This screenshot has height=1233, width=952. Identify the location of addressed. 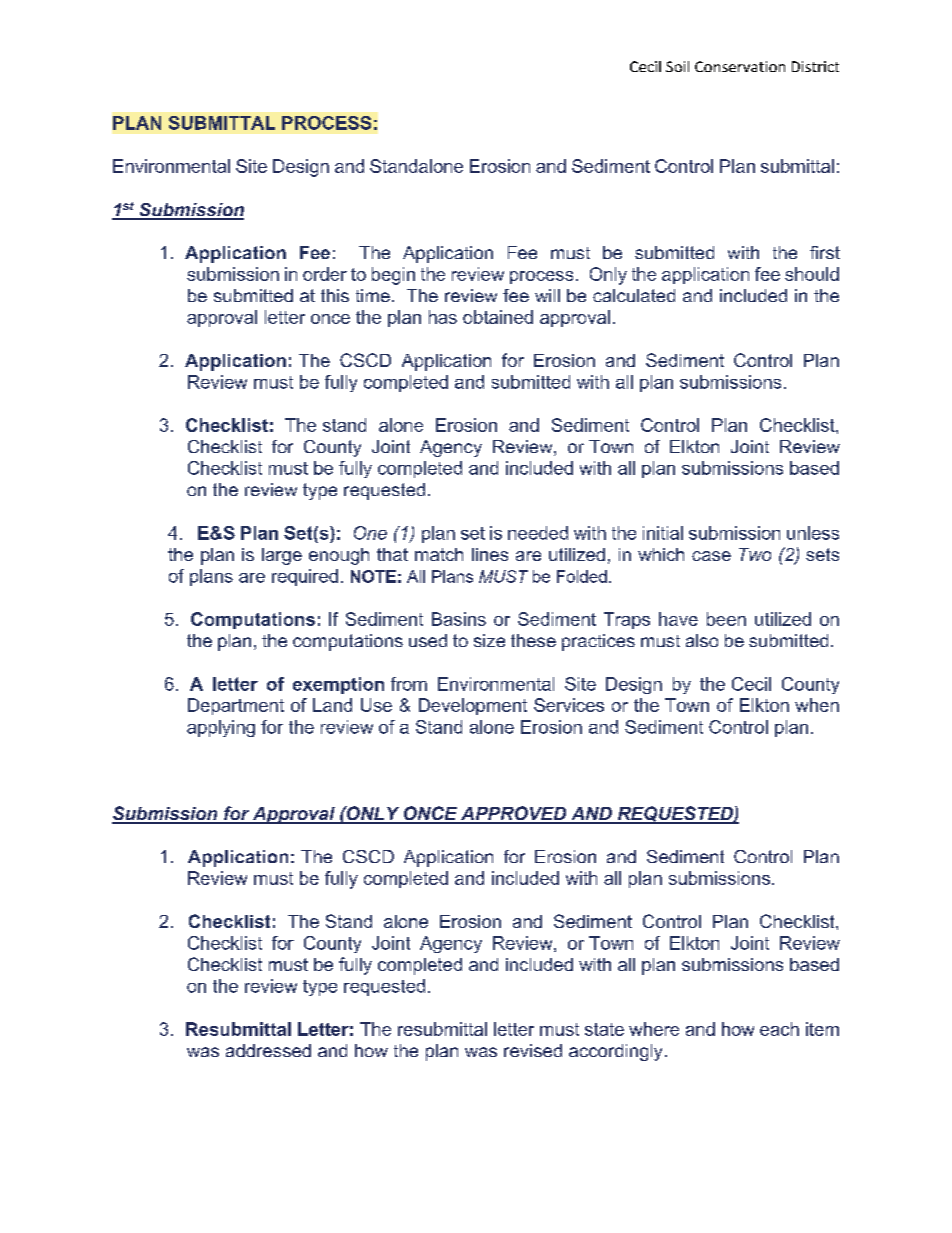
(268, 1050).
